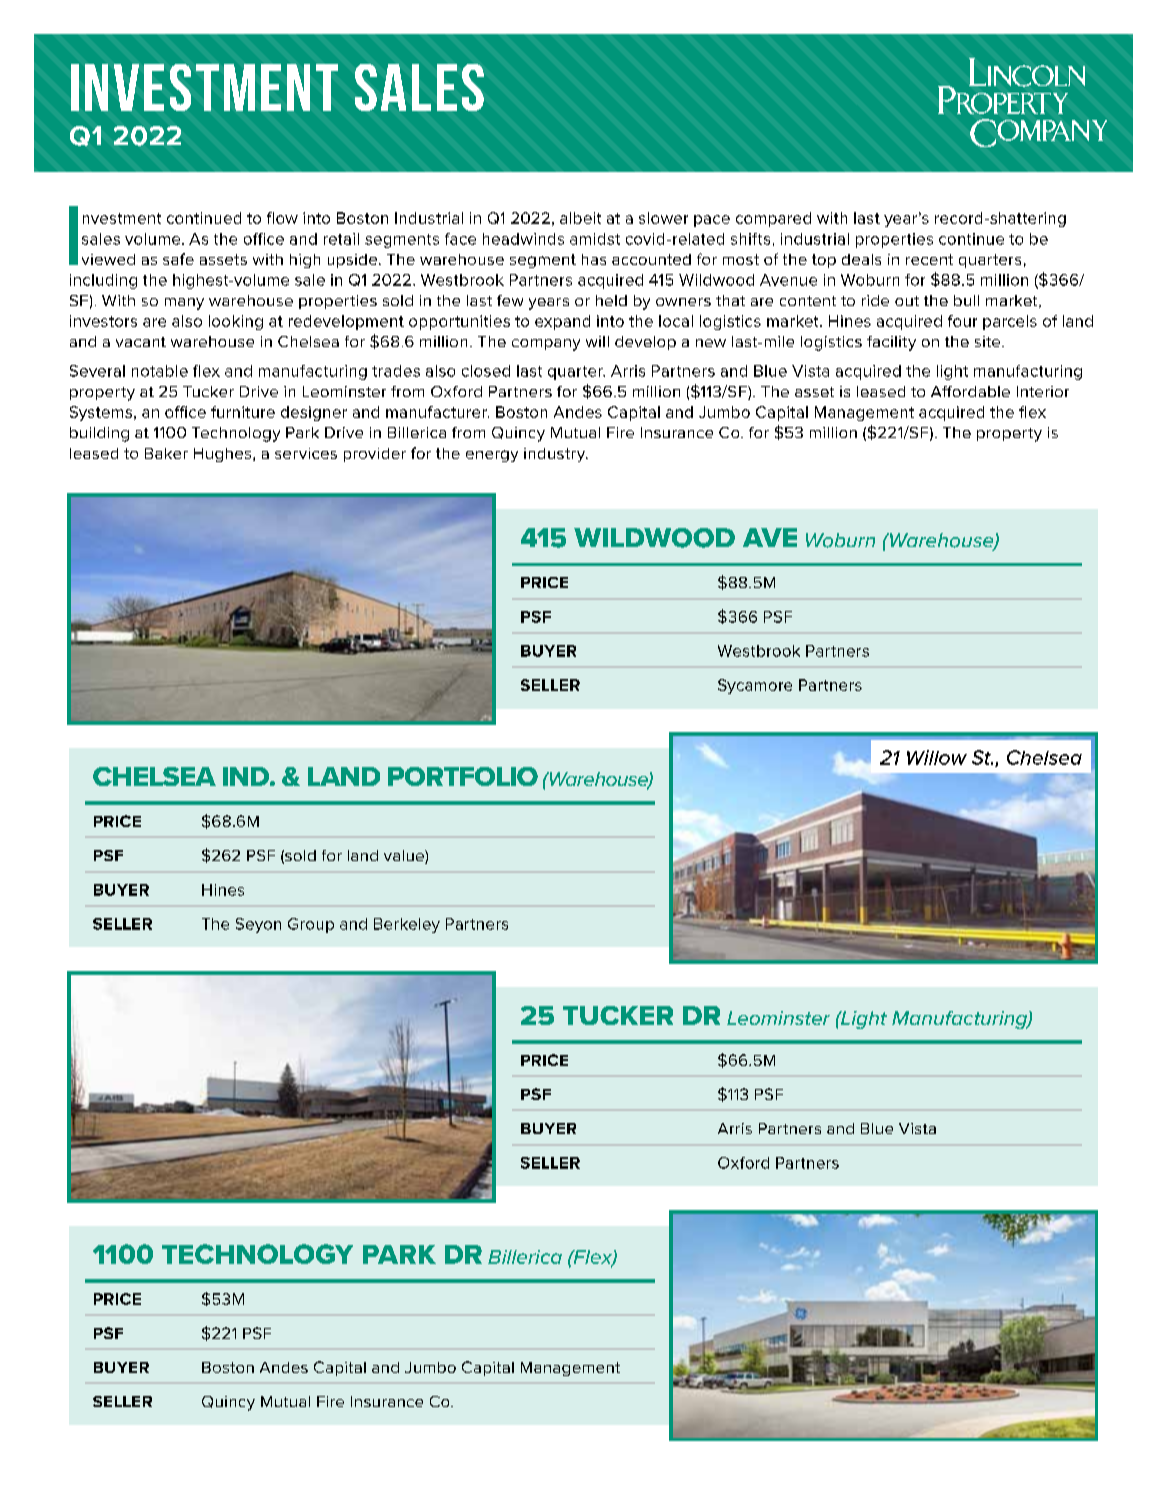 The height and width of the image is (1510, 1167). I want to click on safe, so click(178, 259).
